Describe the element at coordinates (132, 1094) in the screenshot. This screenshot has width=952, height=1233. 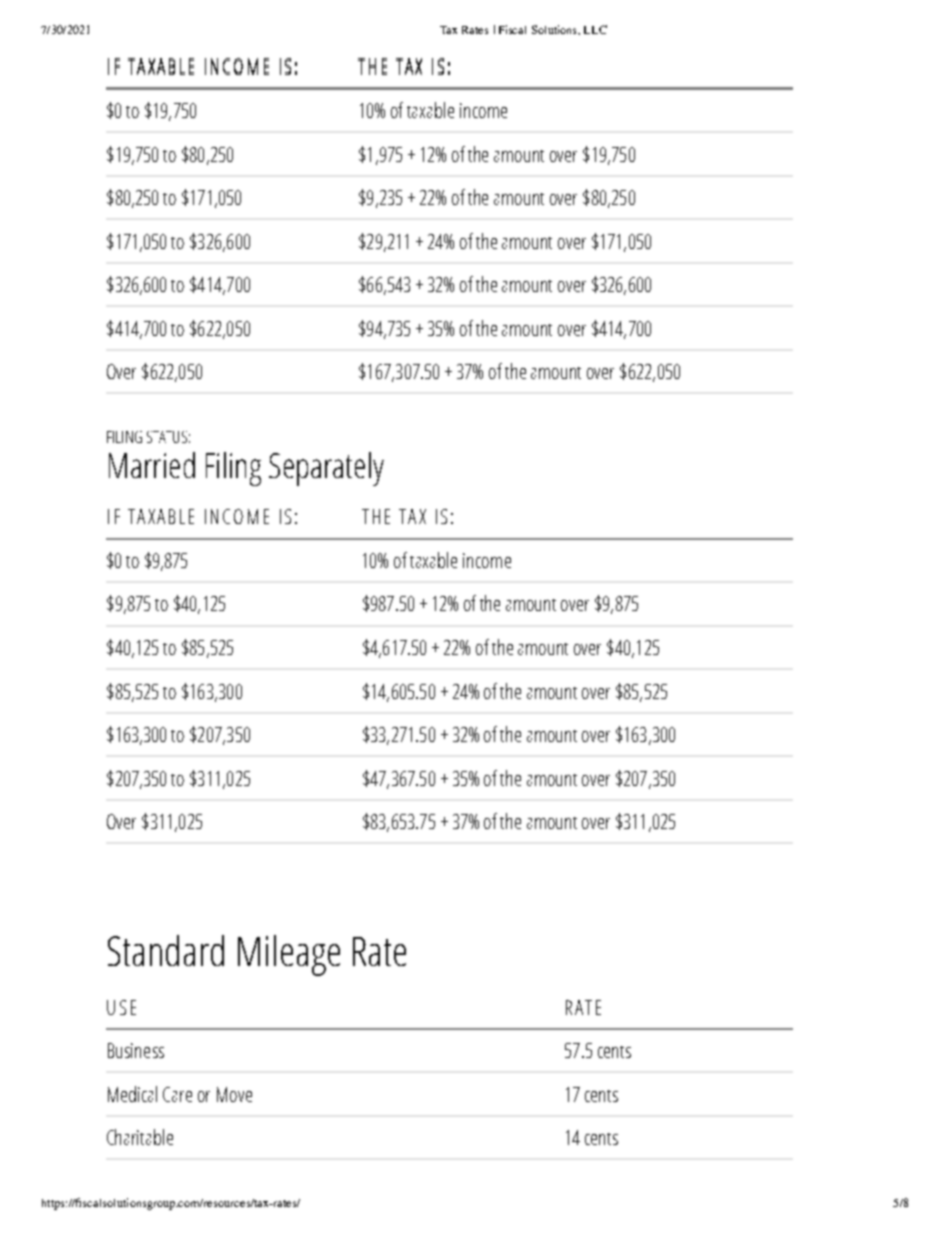
I see `Medical` at that location.
